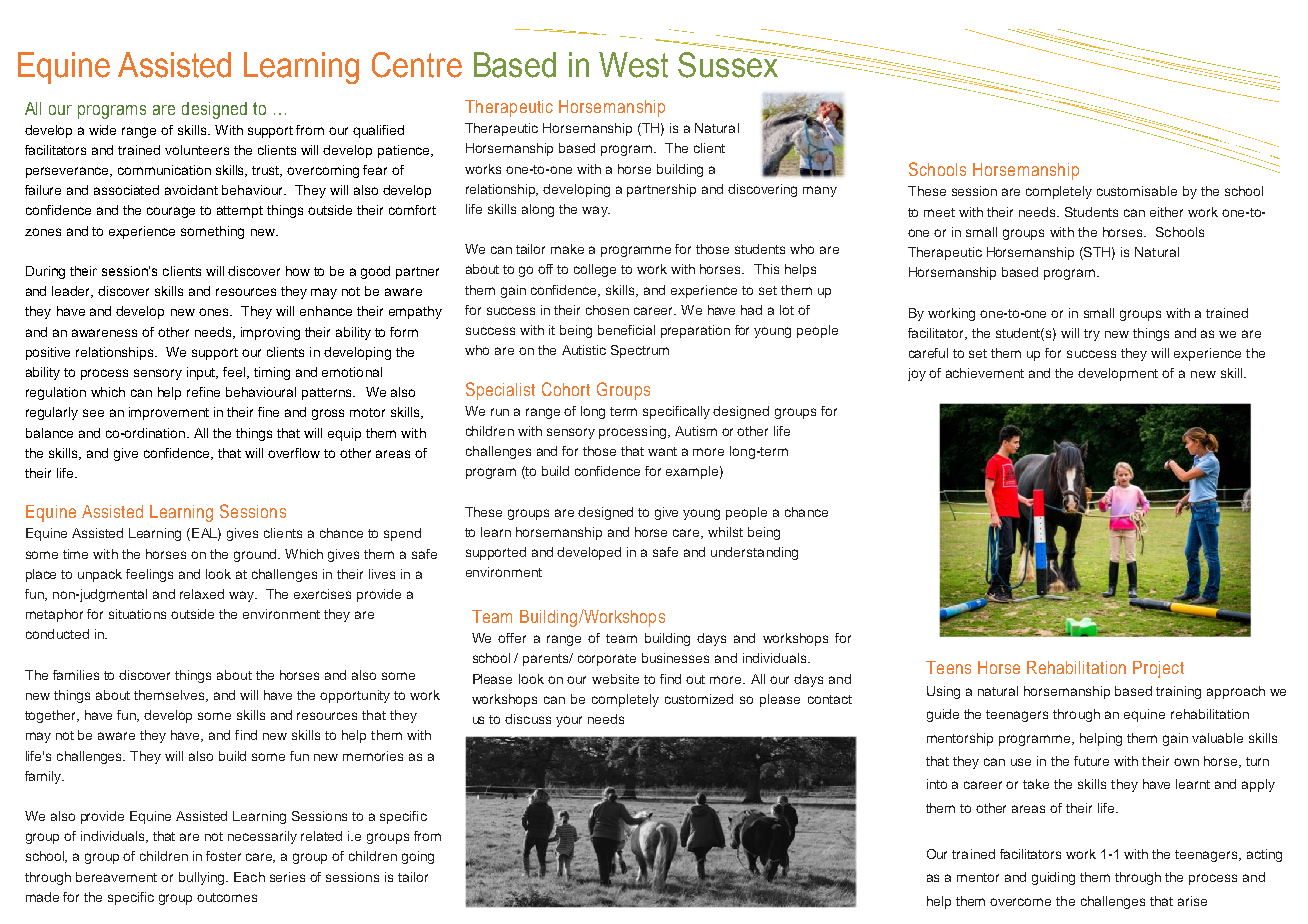 This image has height=924, width=1308. What do you see at coordinates (1137, 191) in the image?
I see `customisable` at bounding box center [1137, 191].
